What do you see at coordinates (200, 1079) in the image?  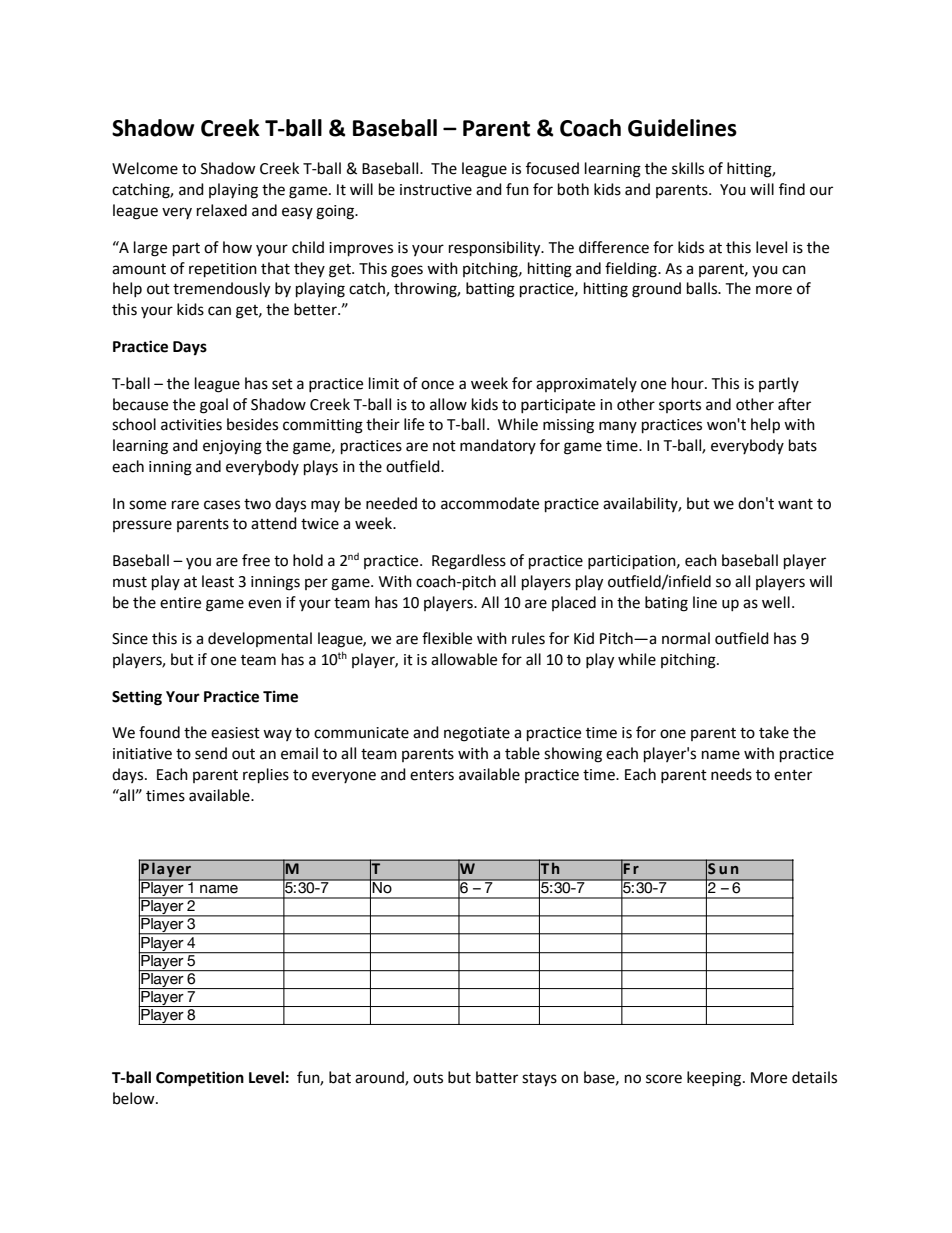 I see `Competition` at bounding box center [200, 1079].
